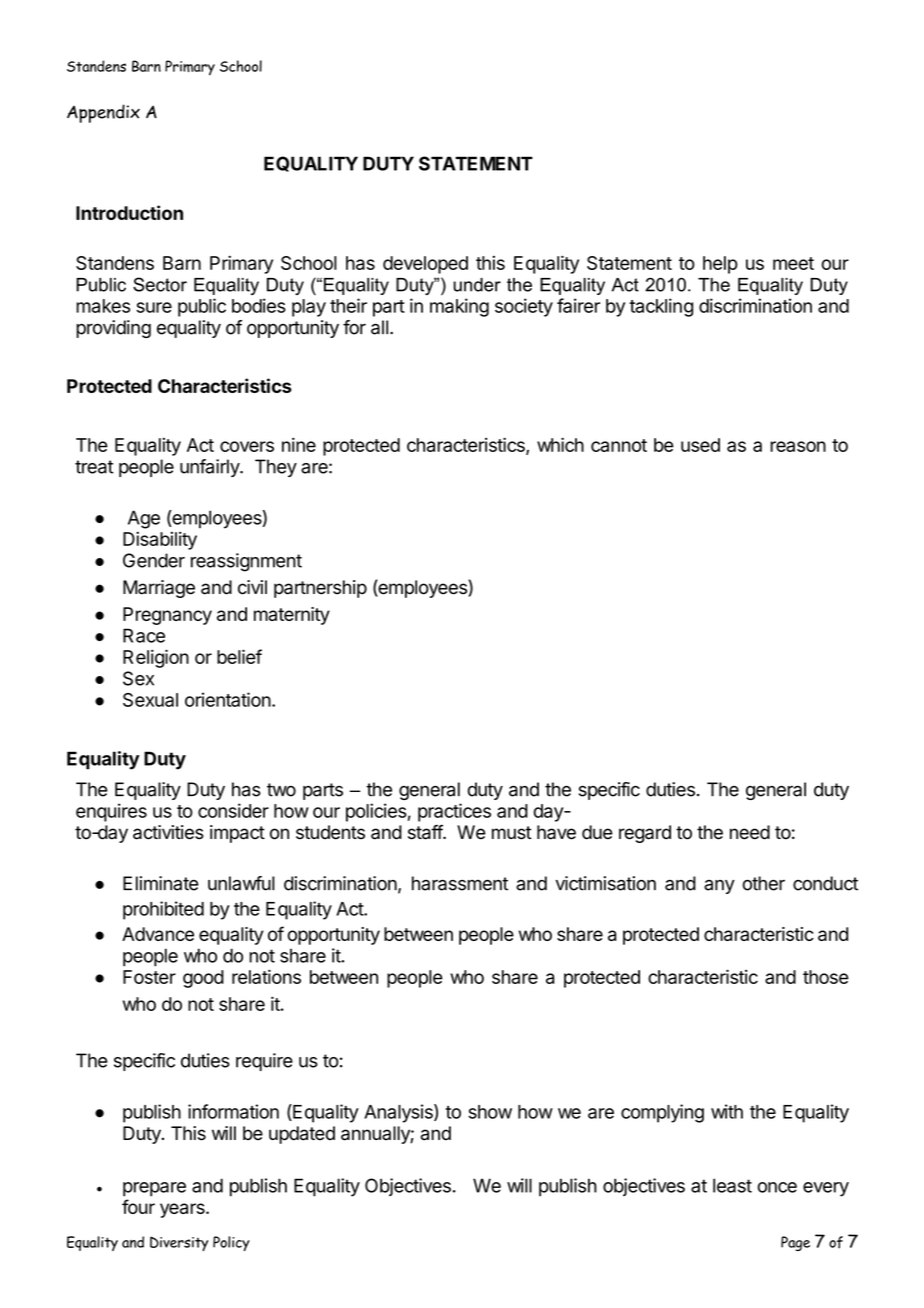  Describe the element at coordinates (183, 1210) in the screenshot. I see `years` at that location.
